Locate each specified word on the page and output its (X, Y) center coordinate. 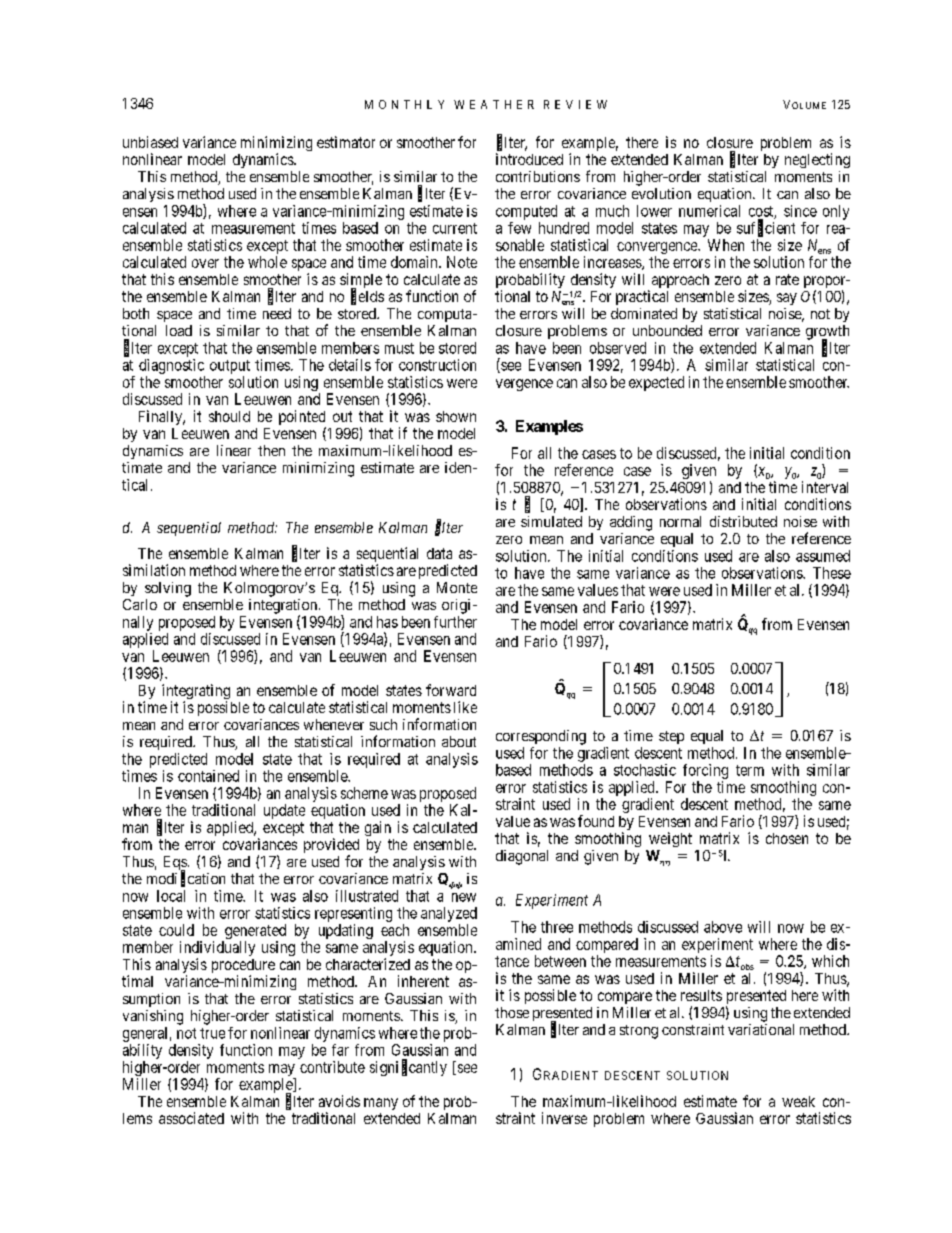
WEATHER (494, 104)
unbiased (150, 142)
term (750, 770)
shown (456, 416)
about (459, 741)
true (212, 1033)
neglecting (817, 160)
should (229, 416)
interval (825, 487)
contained (208, 776)
